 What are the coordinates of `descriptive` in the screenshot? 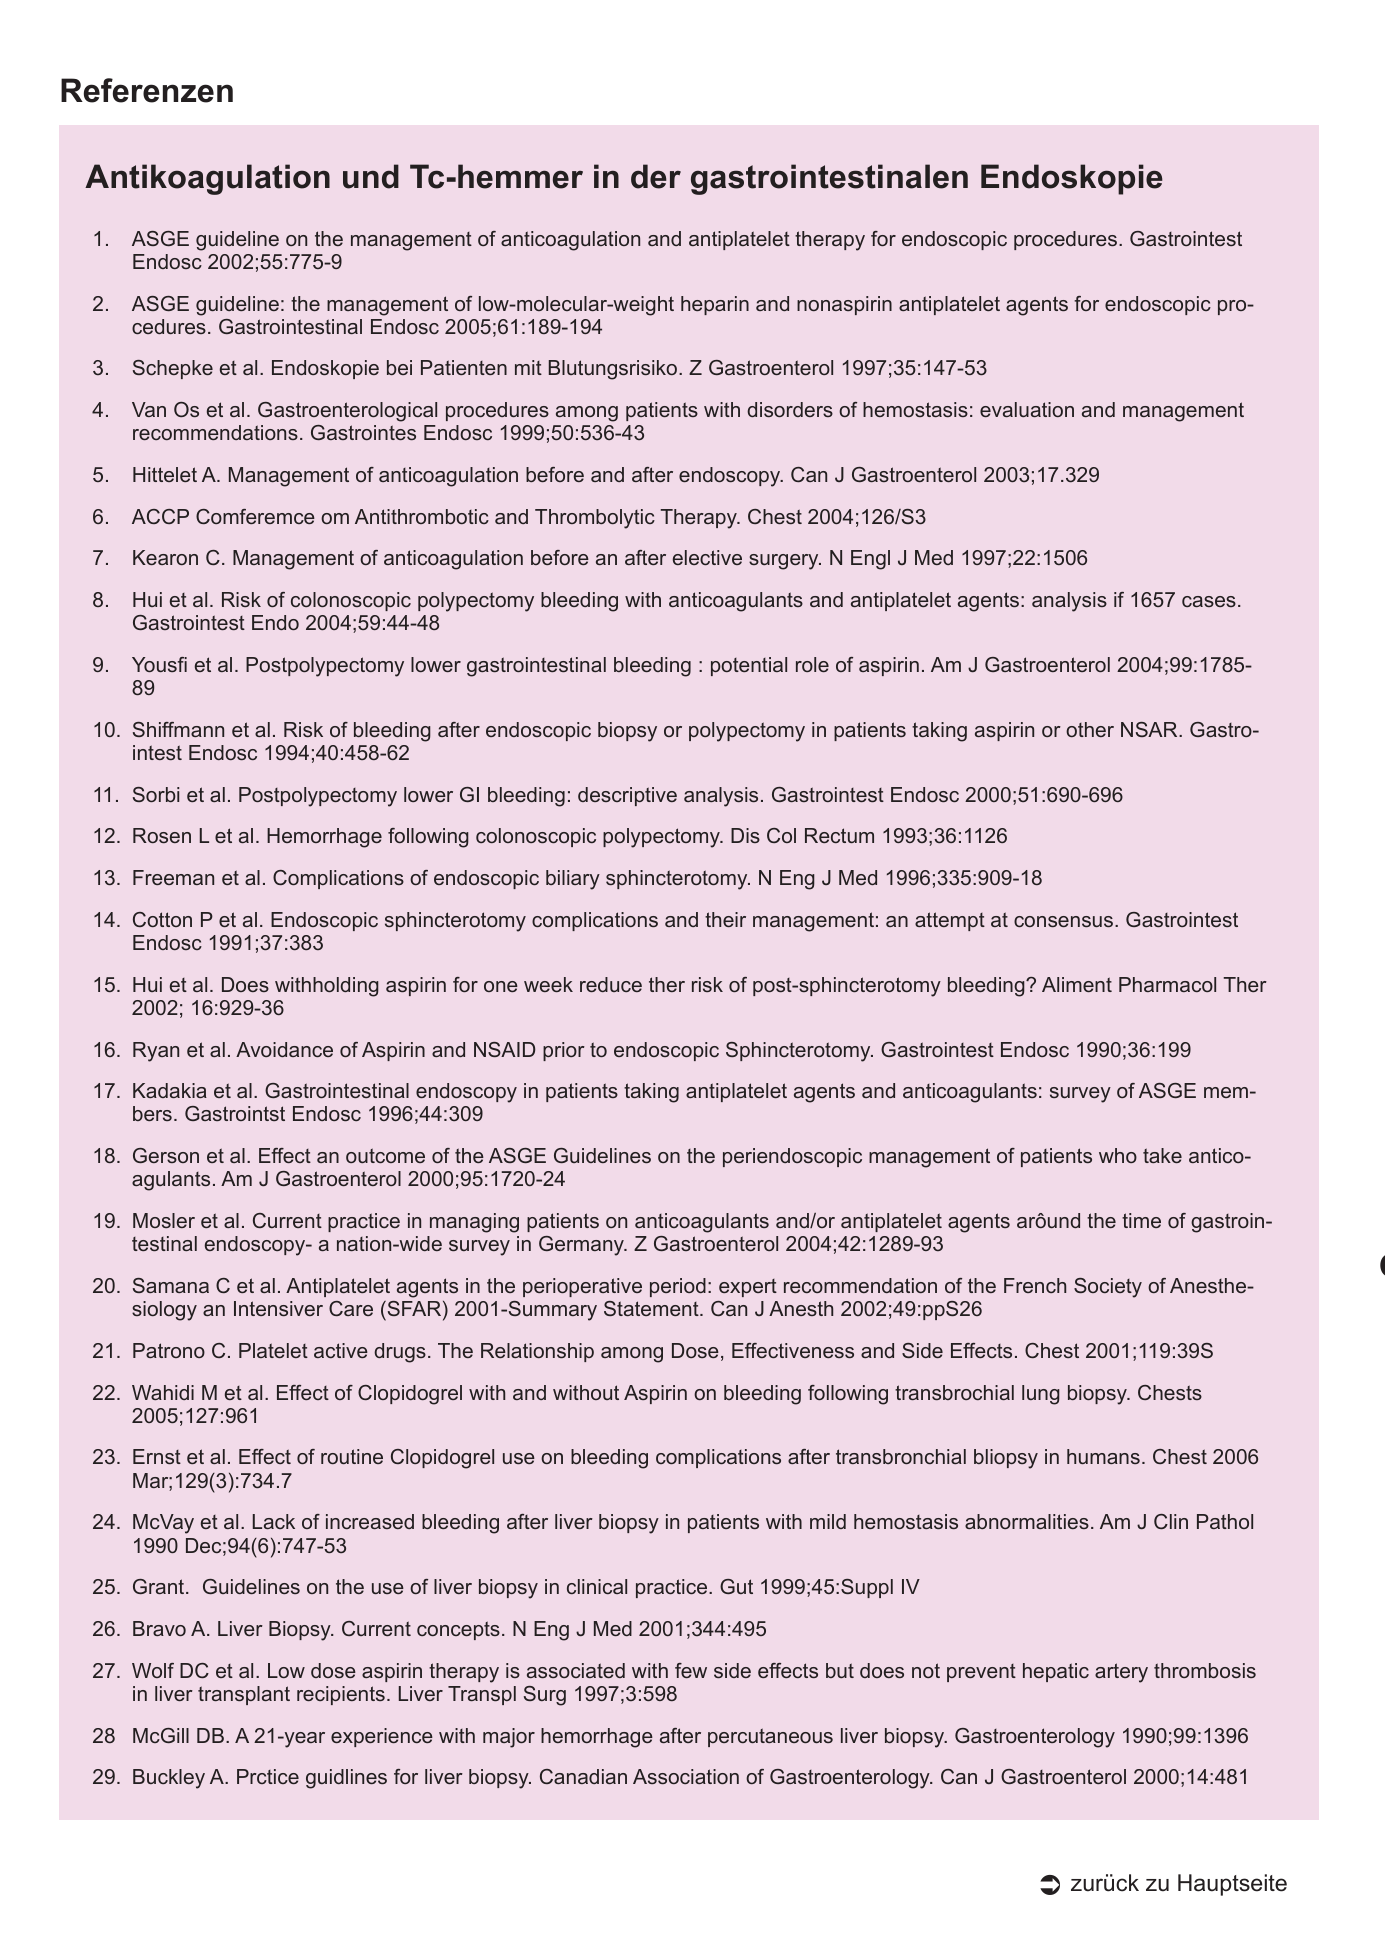 It's located at (627, 796).
